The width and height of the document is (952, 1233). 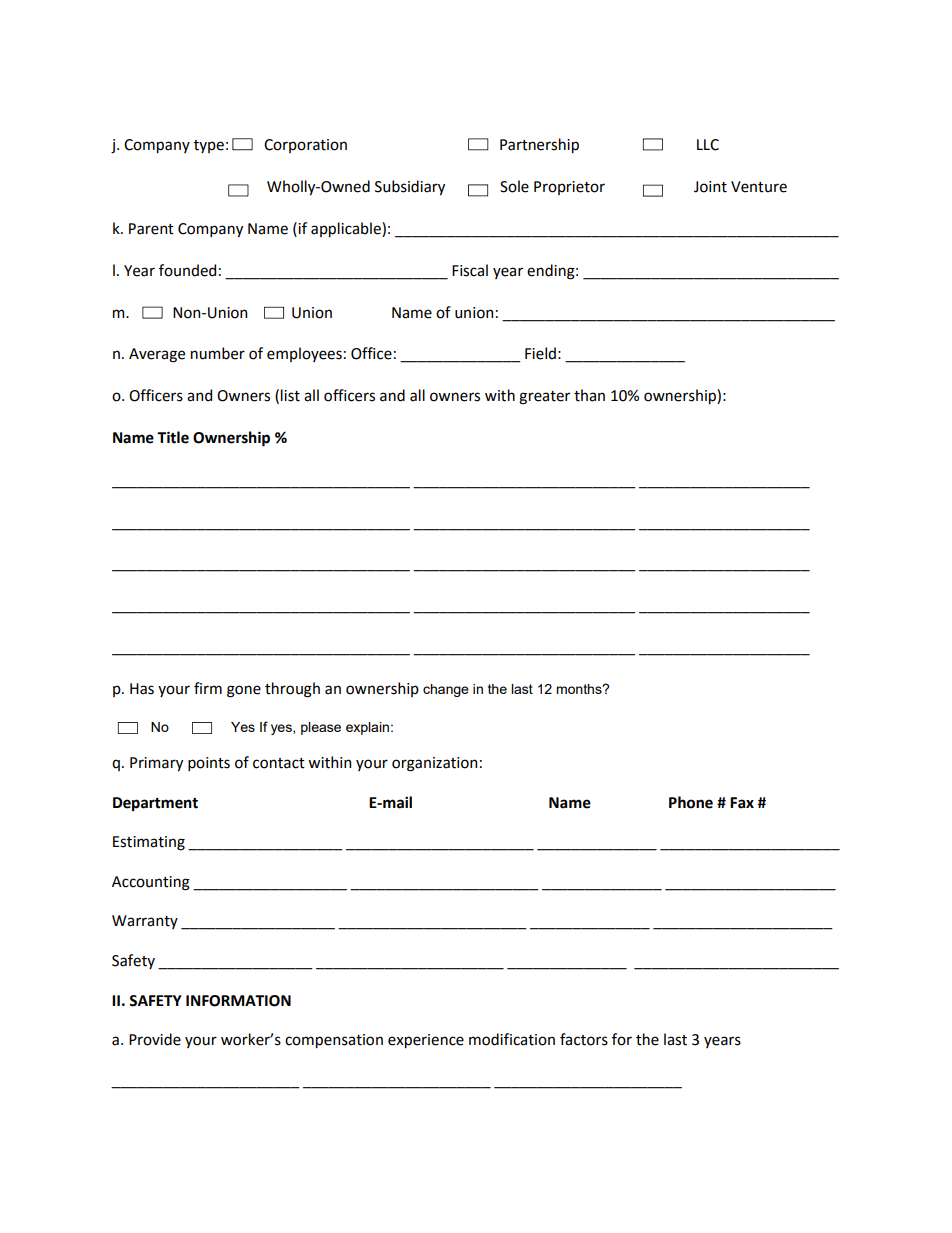 What do you see at coordinates (209, 146) in the document?
I see `type` at bounding box center [209, 146].
